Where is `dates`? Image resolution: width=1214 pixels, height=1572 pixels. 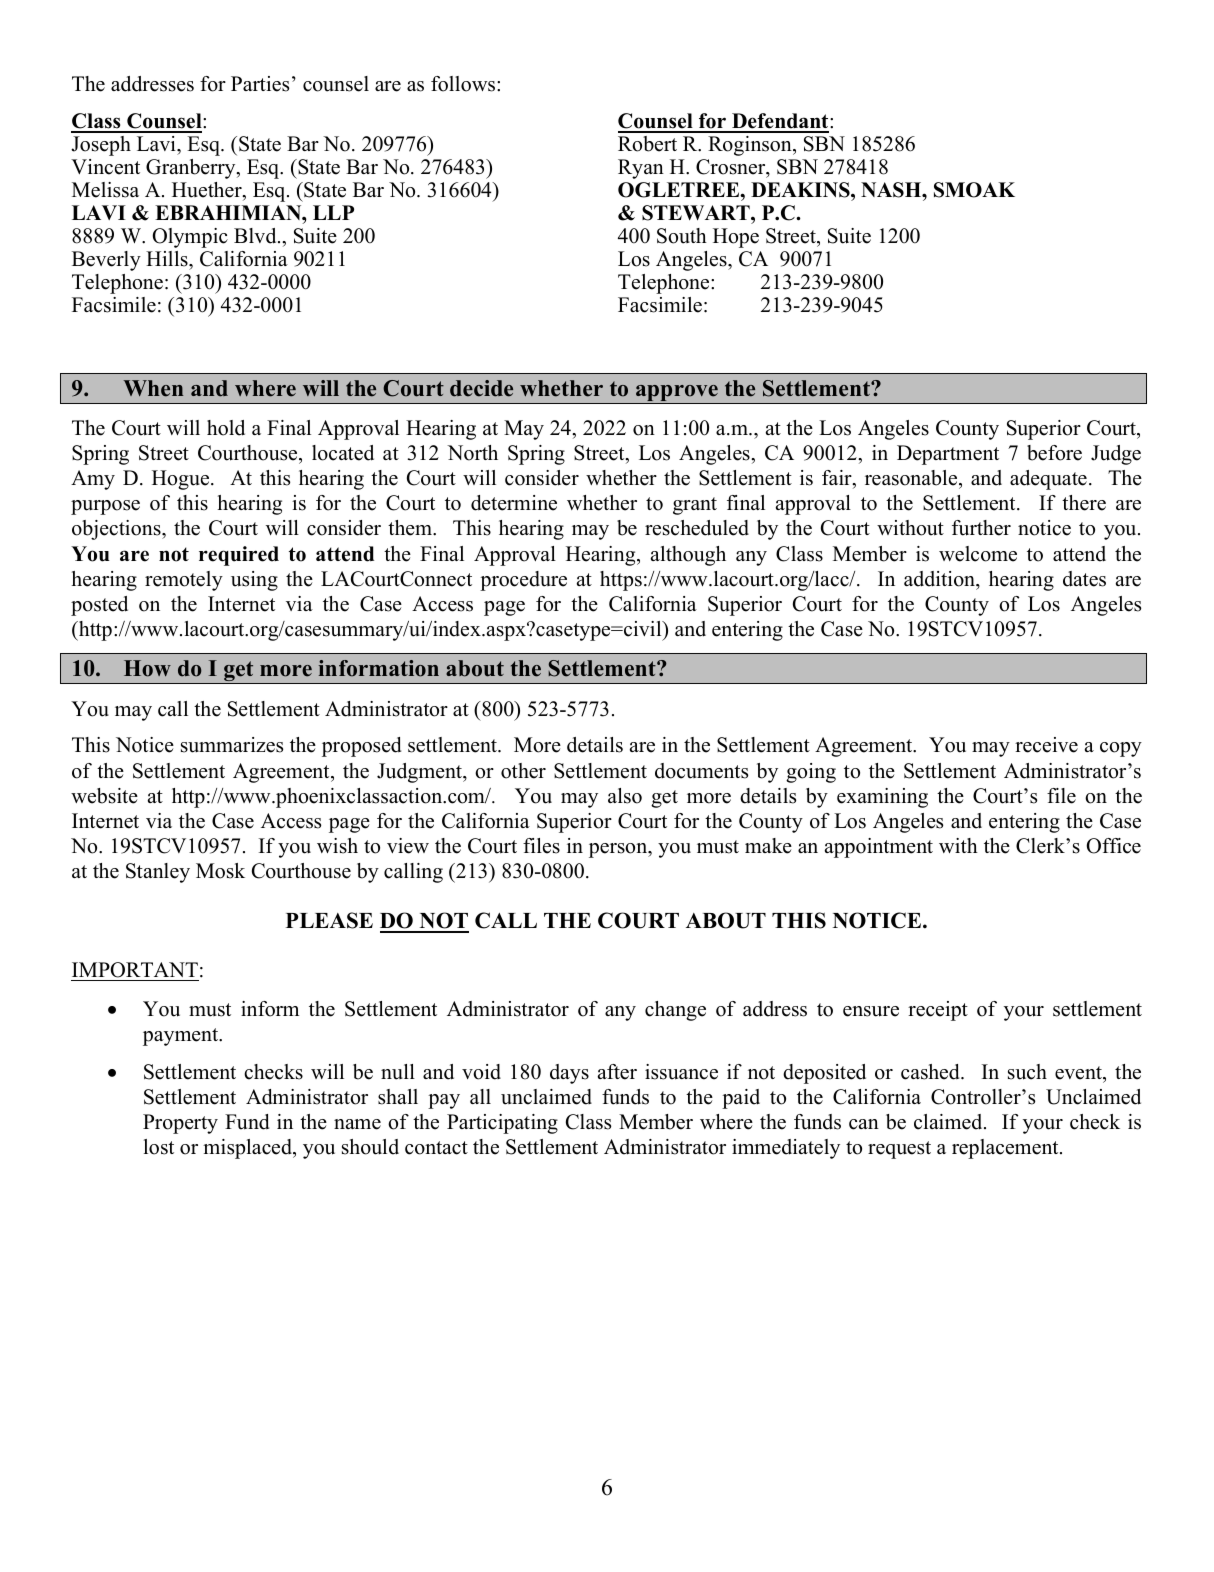 dates is located at coordinates (1084, 579).
